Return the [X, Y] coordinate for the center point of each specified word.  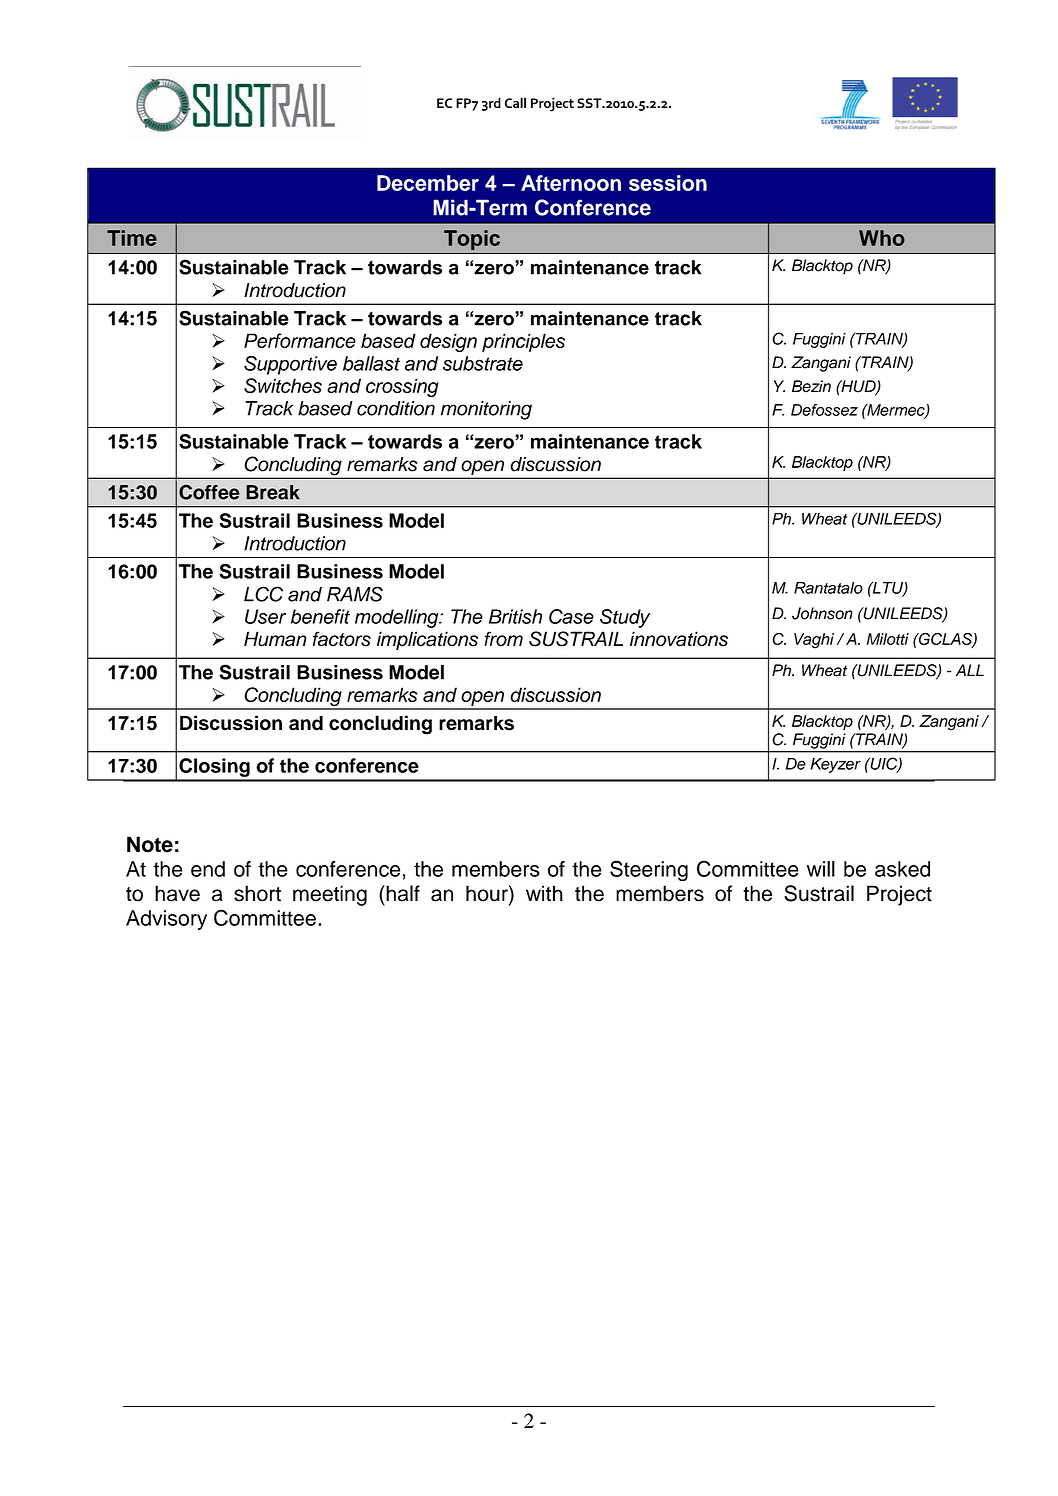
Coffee [209, 492]
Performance [300, 340]
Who [881, 238]
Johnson [822, 613]
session [668, 183]
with [544, 893]
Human [275, 639]
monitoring [486, 410]
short [257, 893]
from [503, 639]
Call [515, 102]
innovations [679, 639]
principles [523, 342]
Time [132, 238]
